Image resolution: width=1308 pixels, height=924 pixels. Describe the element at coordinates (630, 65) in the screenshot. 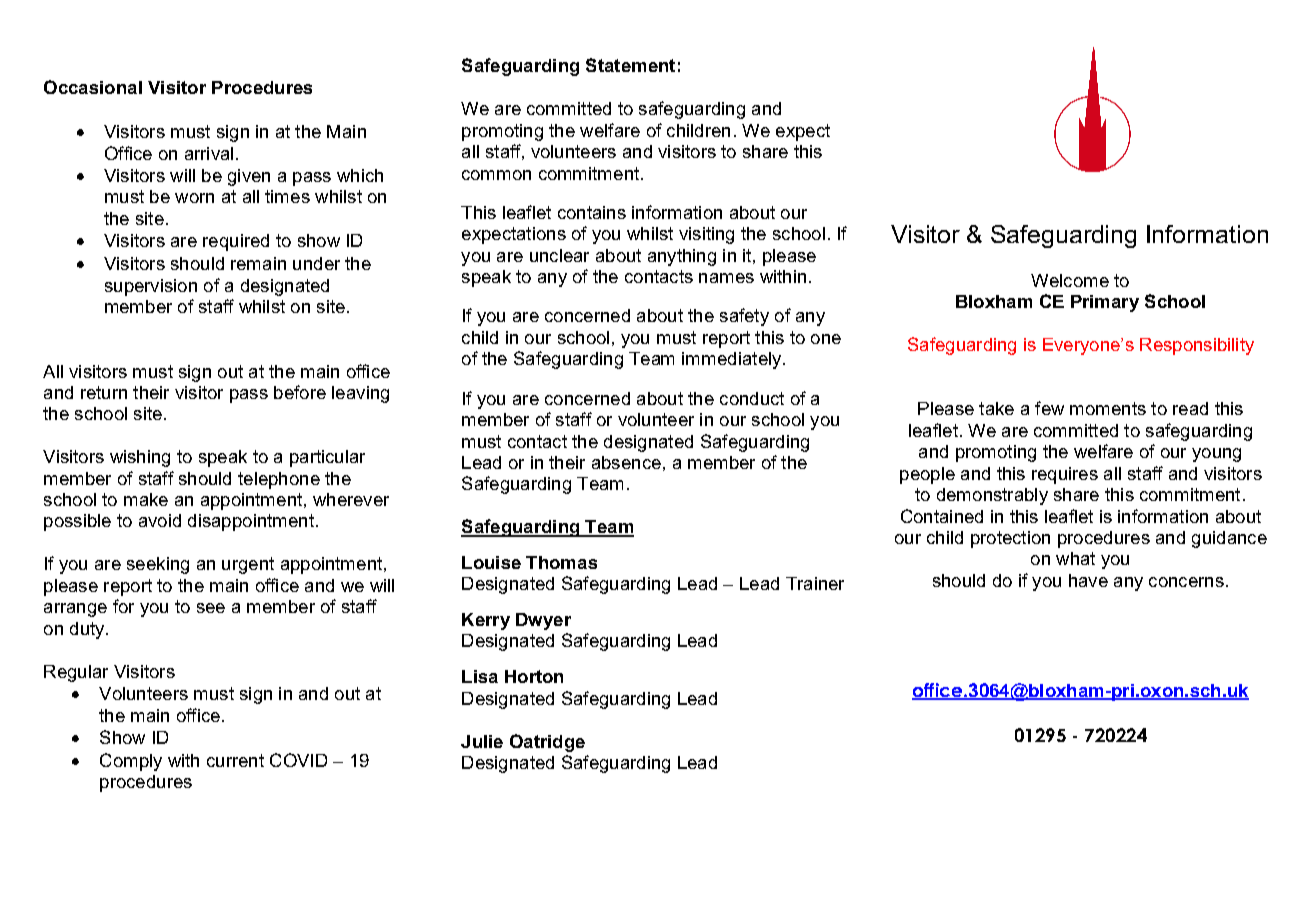

I see `Statement` at that location.
